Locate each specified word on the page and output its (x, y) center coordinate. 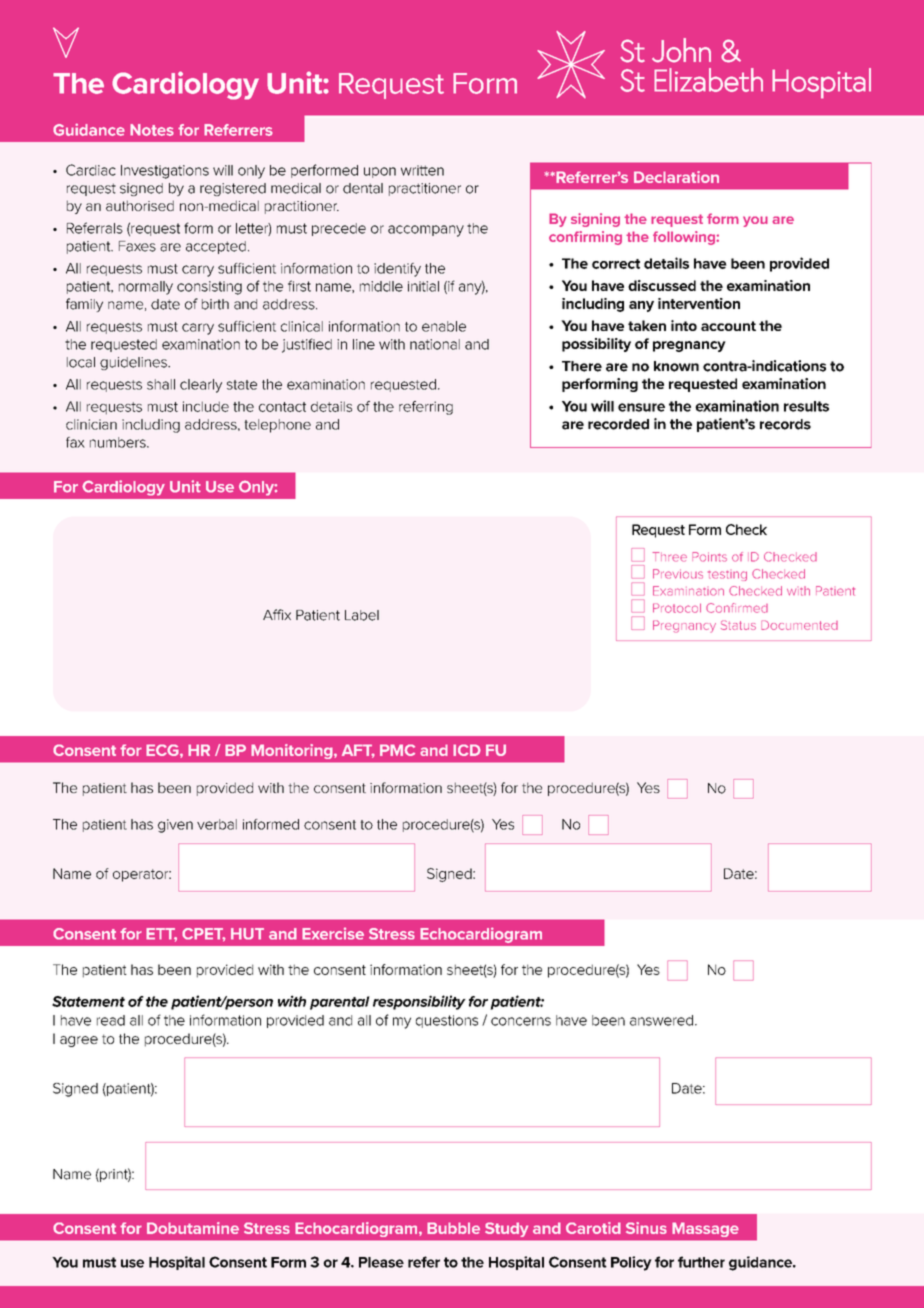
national (435, 344)
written (422, 170)
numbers (119, 442)
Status (738, 625)
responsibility (419, 1002)
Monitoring (293, 751)
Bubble (453, 1228)
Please (381, 1262)
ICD (467, 750)
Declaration (676, 177)
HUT (247, 934)
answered (661, 1020)
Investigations (165, 172)
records (785, 424)
